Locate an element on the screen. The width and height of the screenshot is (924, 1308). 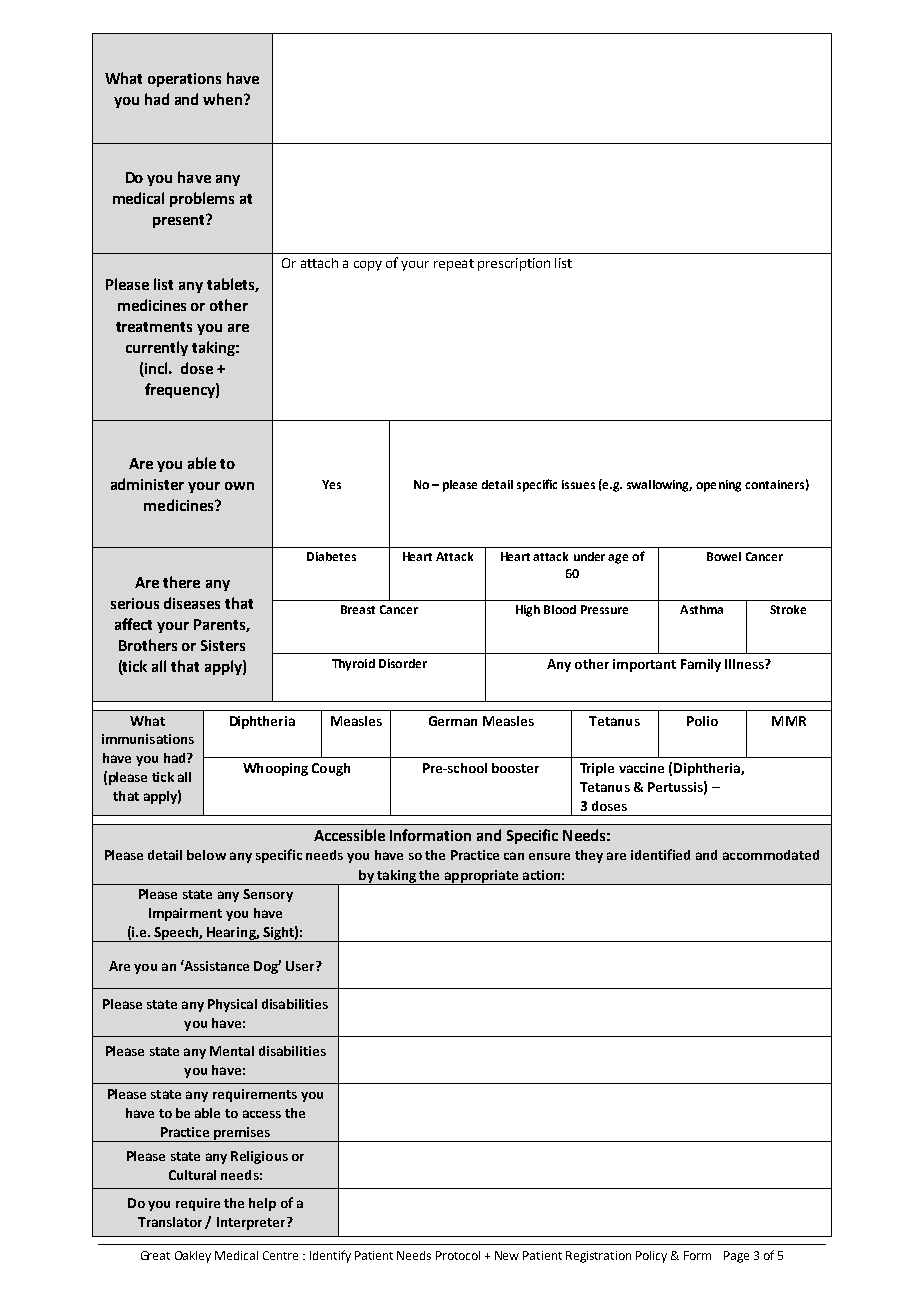
below is located at coordinates (206, 855).
